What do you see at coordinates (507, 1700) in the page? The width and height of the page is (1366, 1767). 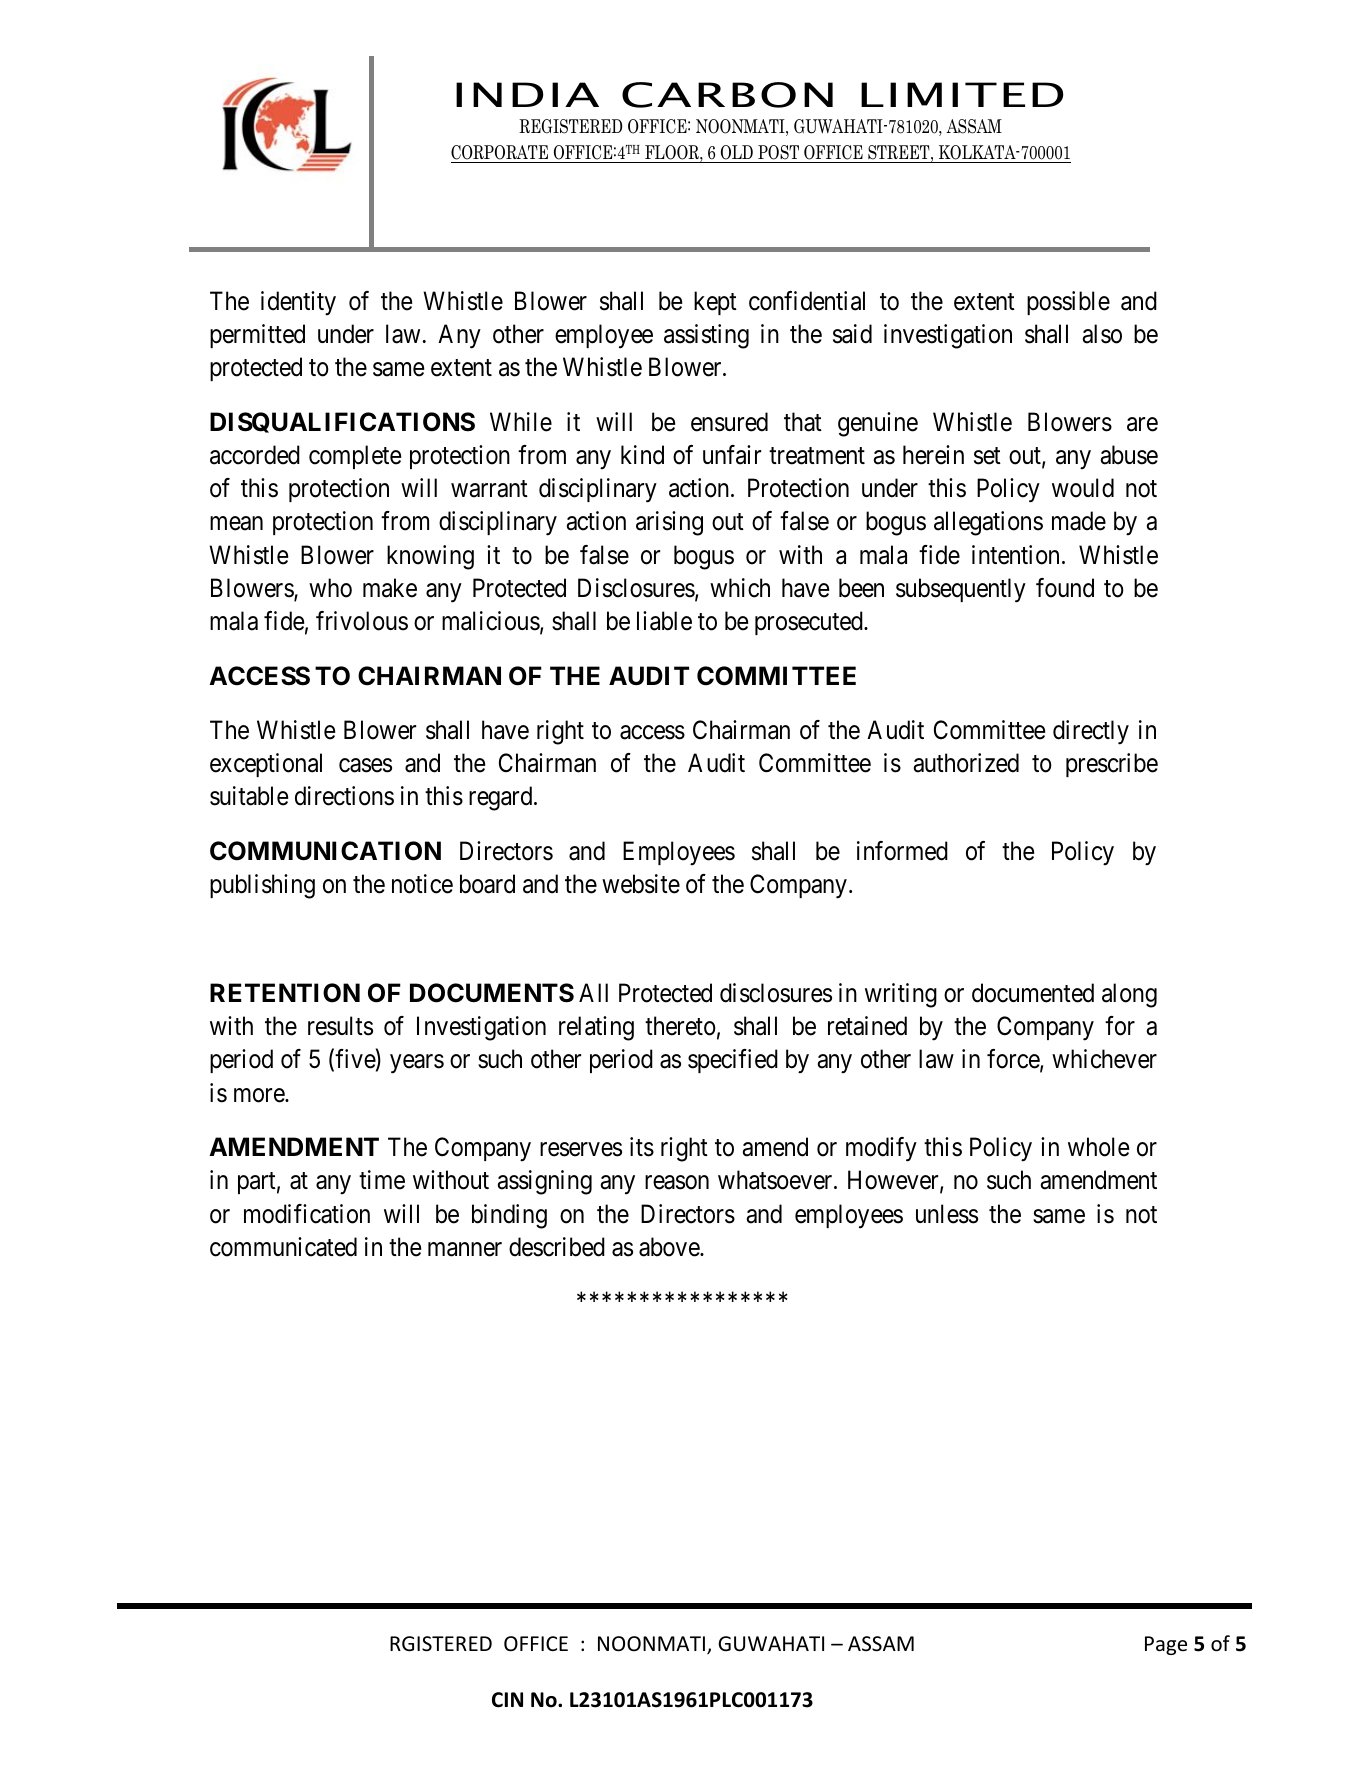 I see `CIN` at bounding box center [507, 1700].
